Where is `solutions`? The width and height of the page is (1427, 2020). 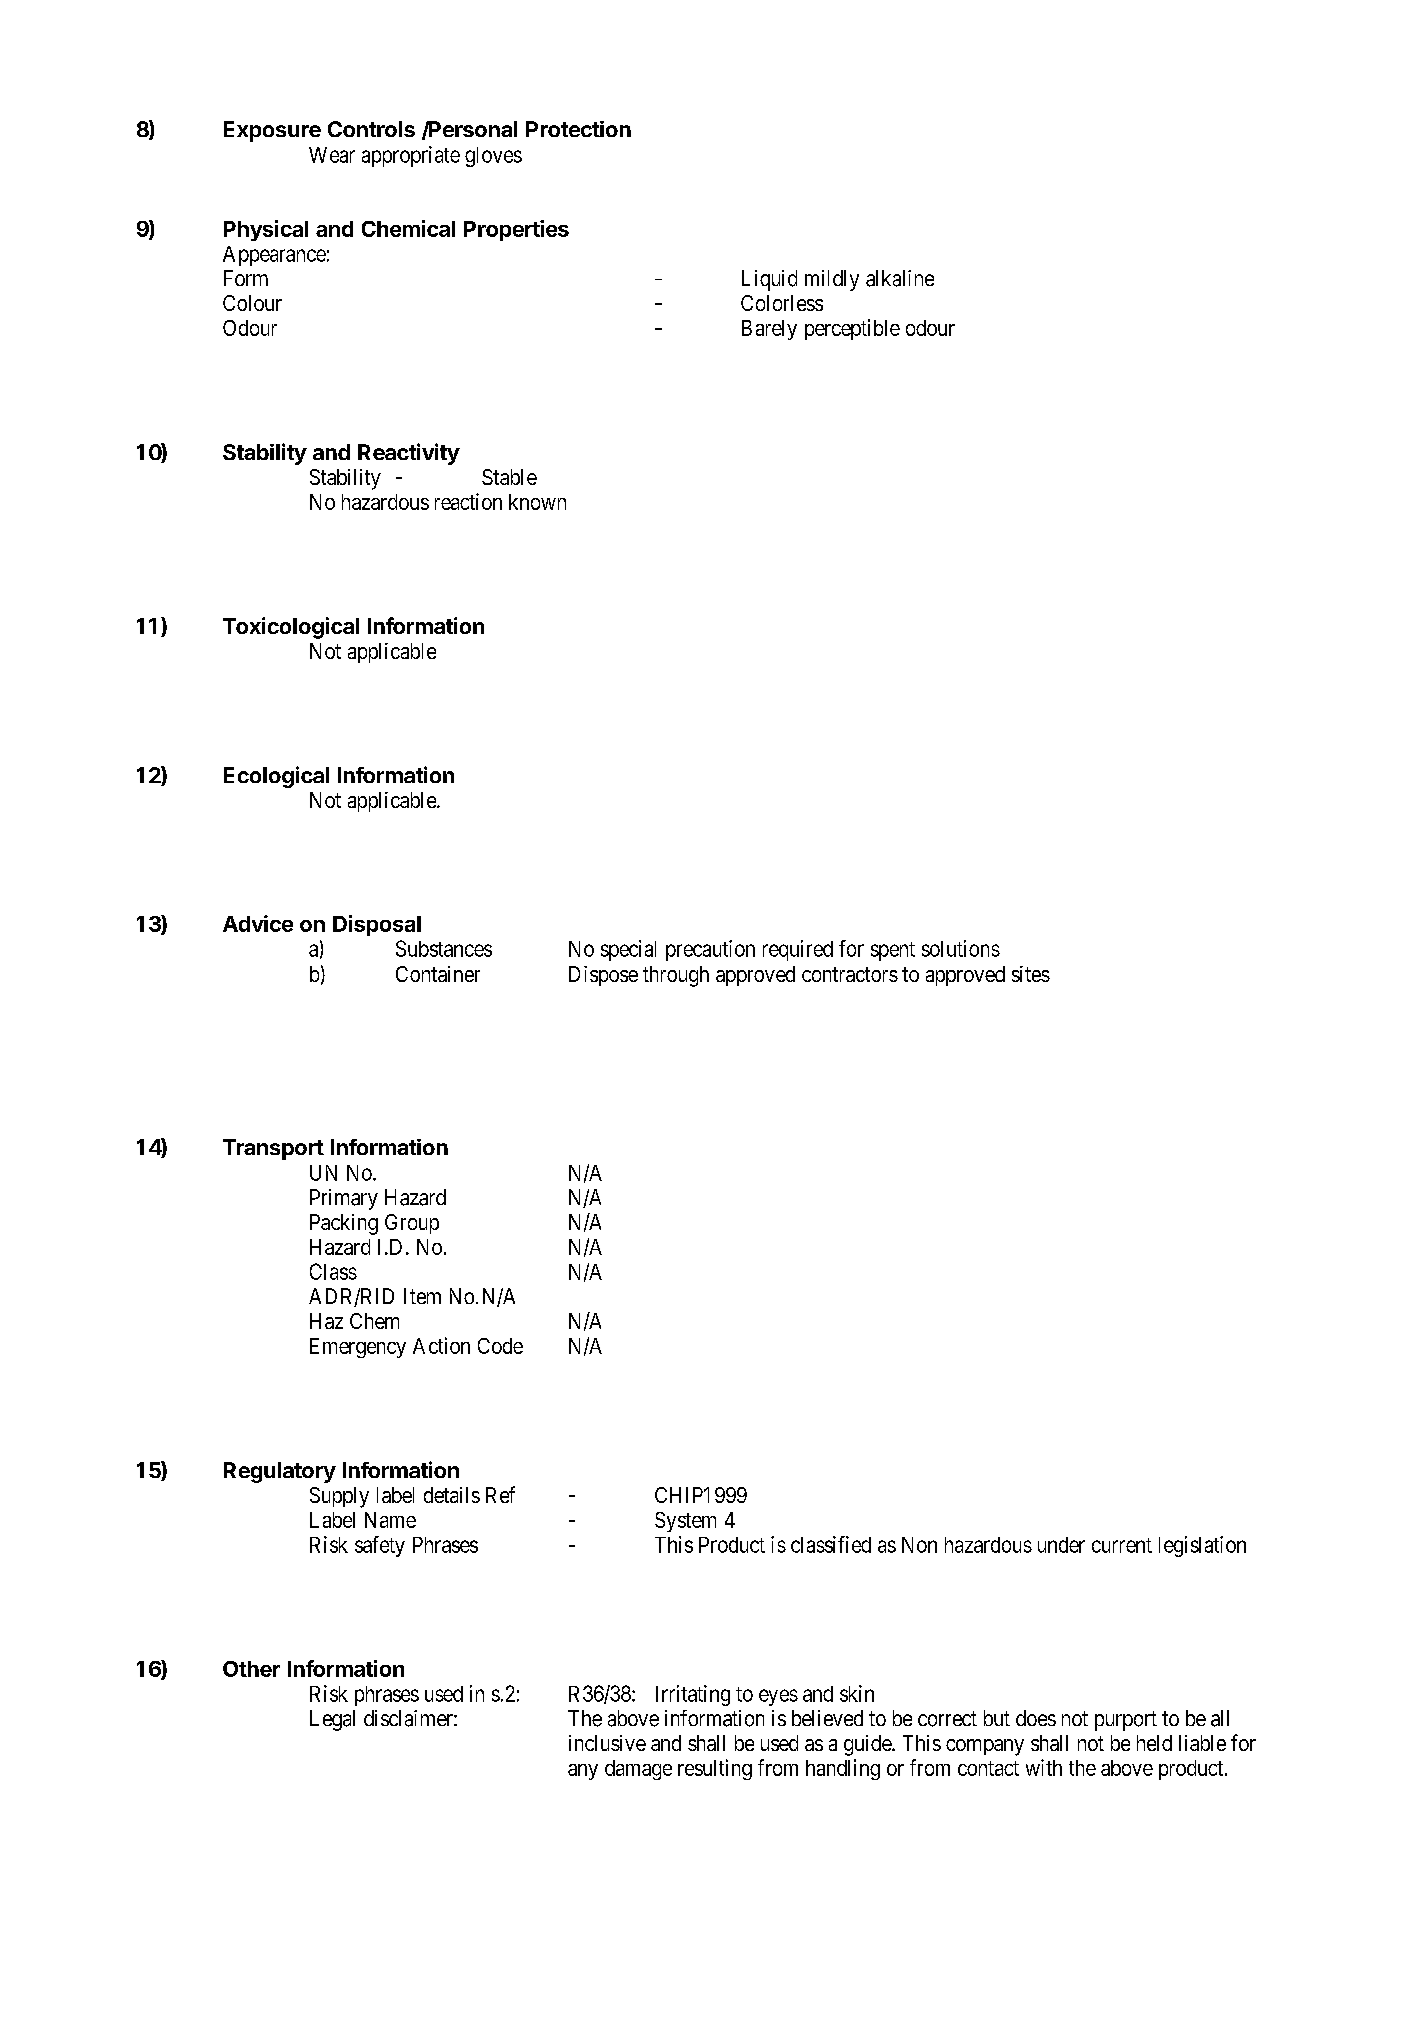 solutions is located at coordinates (961, 948).
